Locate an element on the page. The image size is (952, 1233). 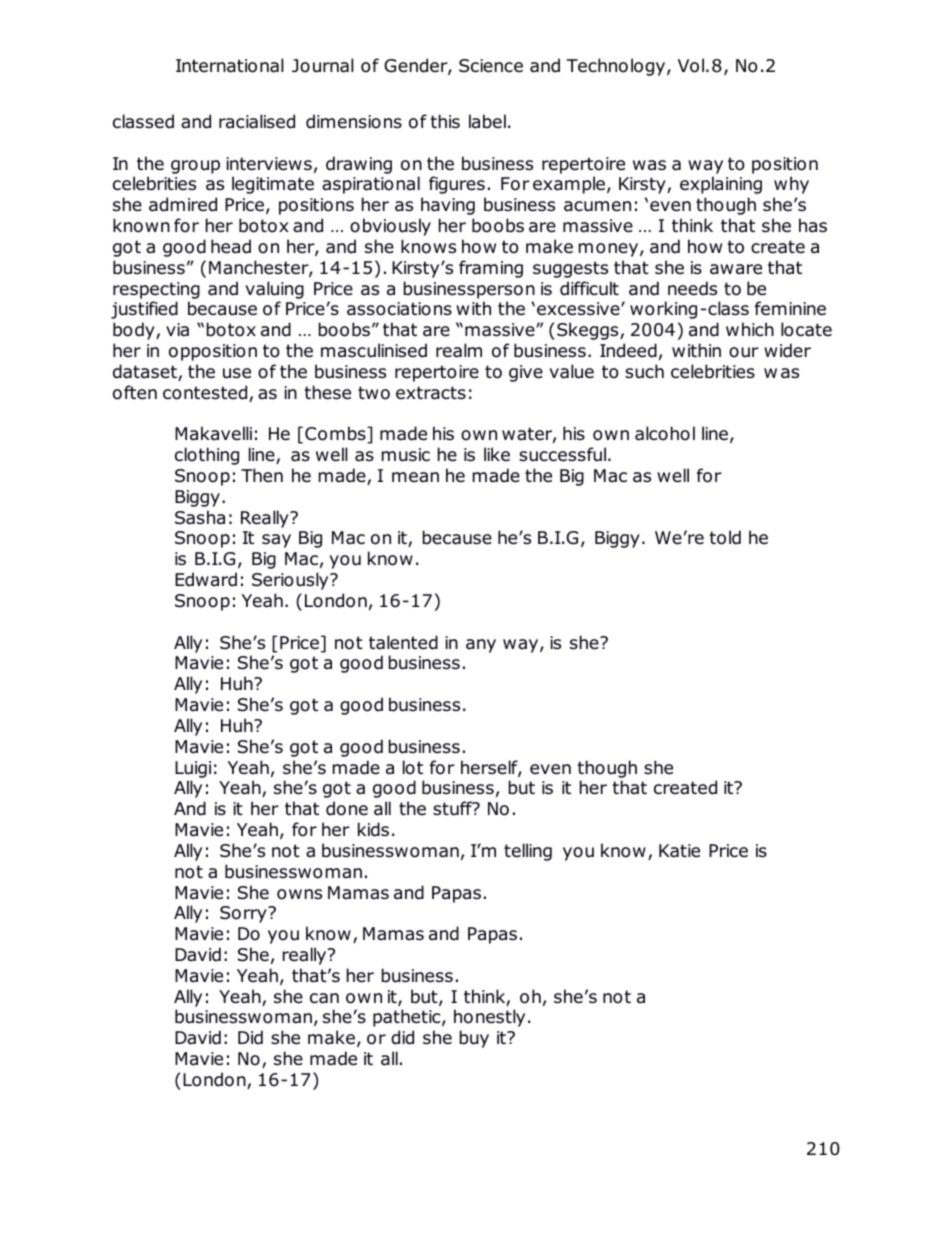
label is located at coordinates (487, 121).
